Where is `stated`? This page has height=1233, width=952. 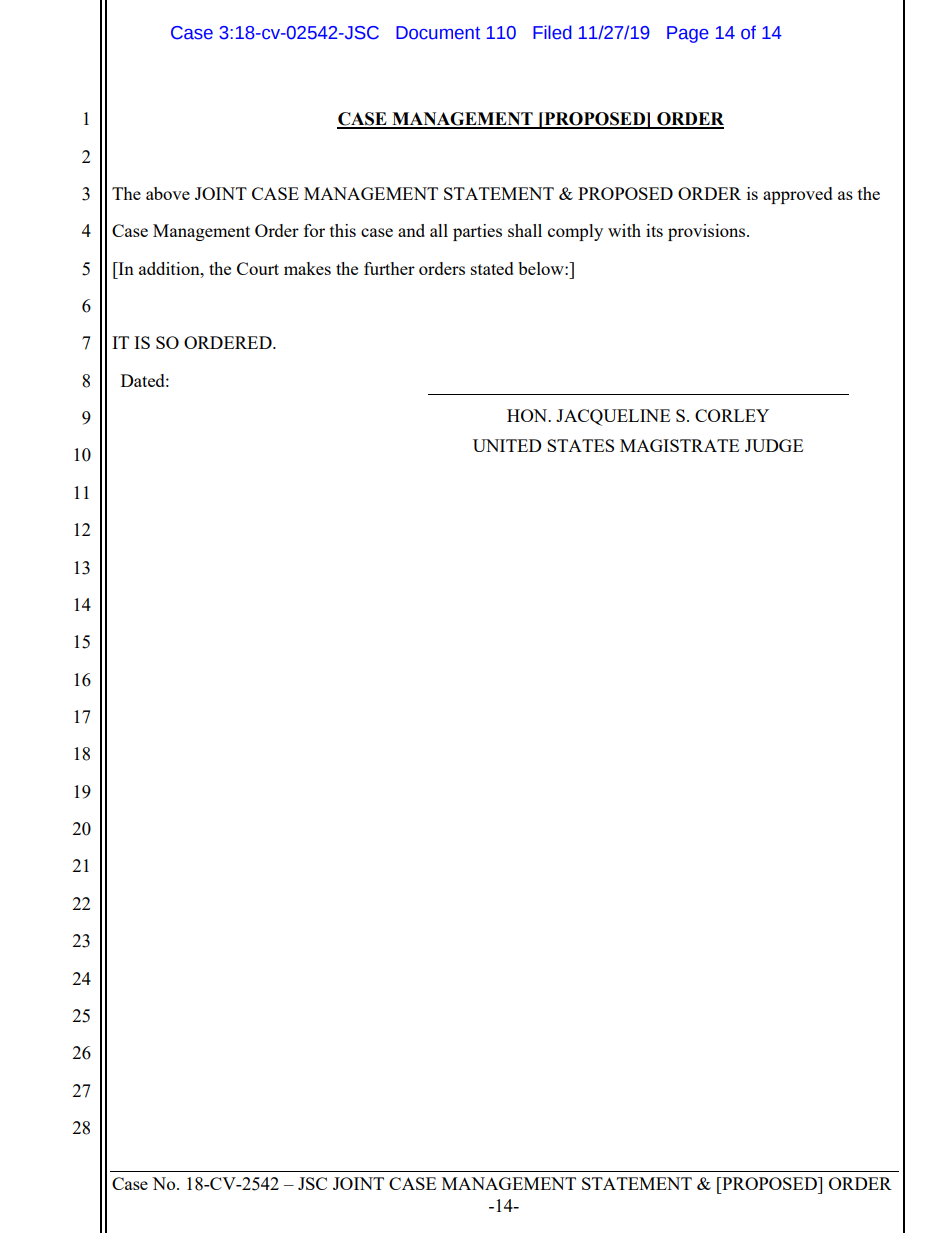 stated is located at coordinates (492, 268).
